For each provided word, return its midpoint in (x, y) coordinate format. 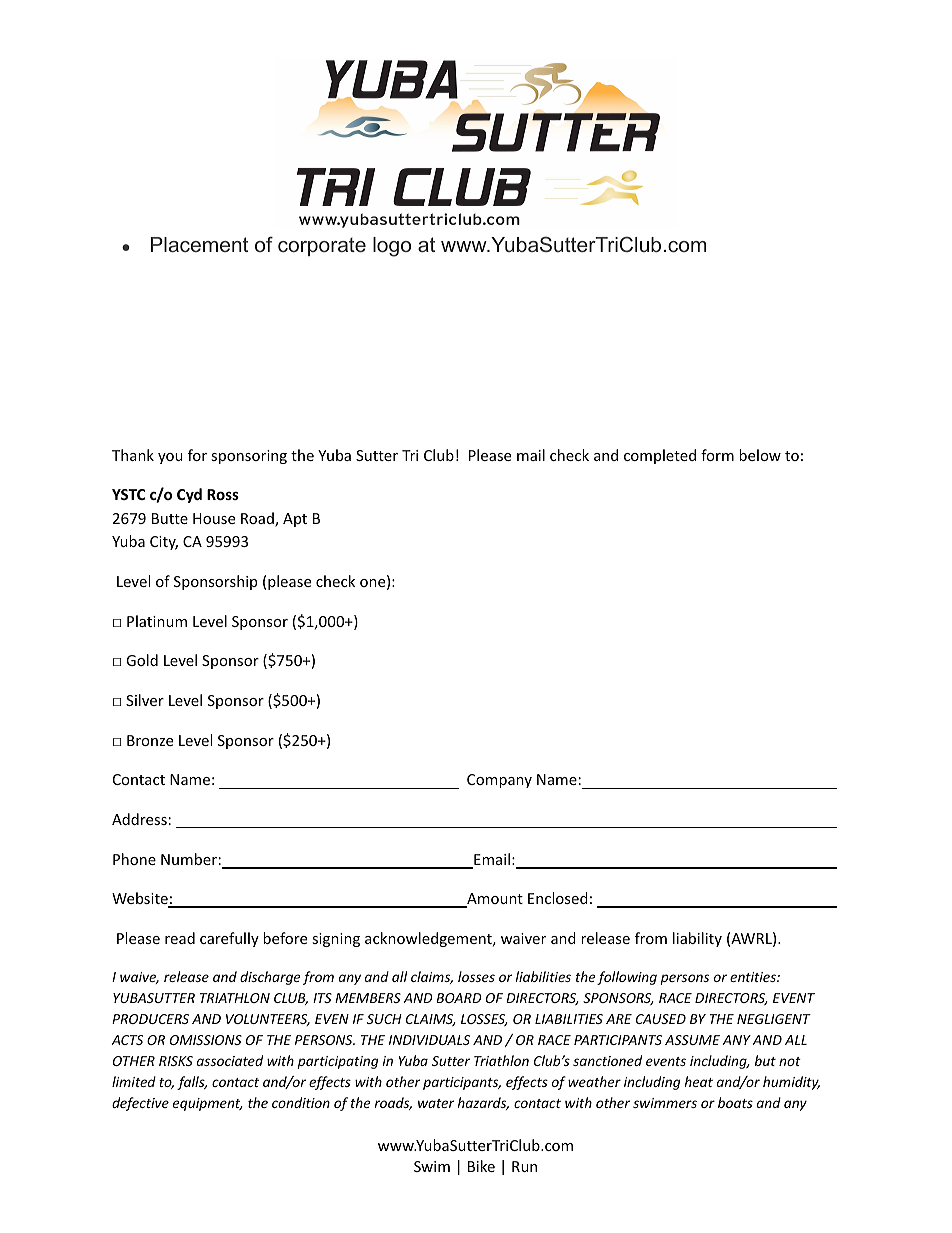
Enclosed (558, 898)
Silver (145, 700)
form (717, 455)
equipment (208, 1104)
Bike (481, 1166)
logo (392, 247)
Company (499, 781)
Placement (199, 244)
